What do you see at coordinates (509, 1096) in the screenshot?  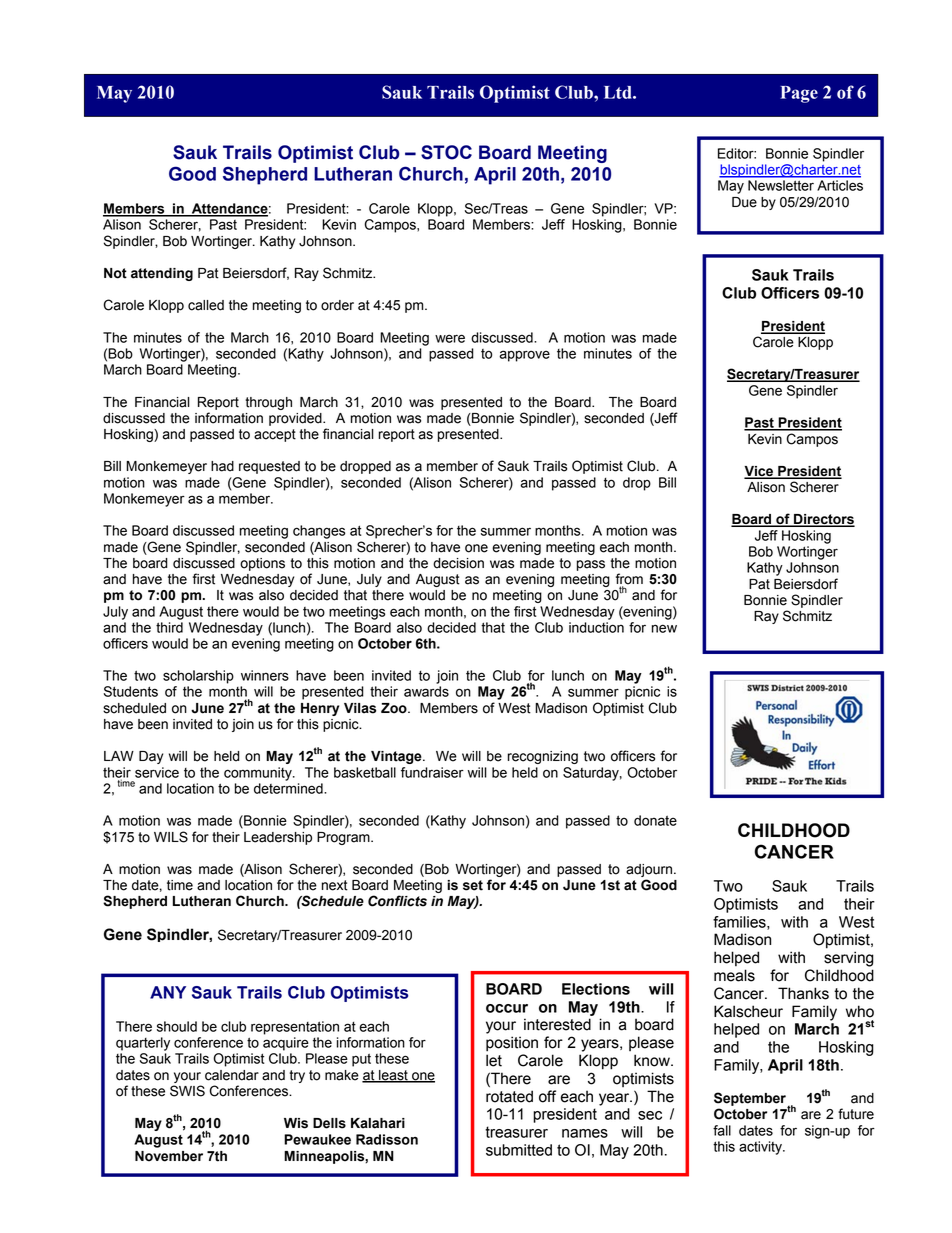 I see `rotated` at bounding box center [509, 1096].
